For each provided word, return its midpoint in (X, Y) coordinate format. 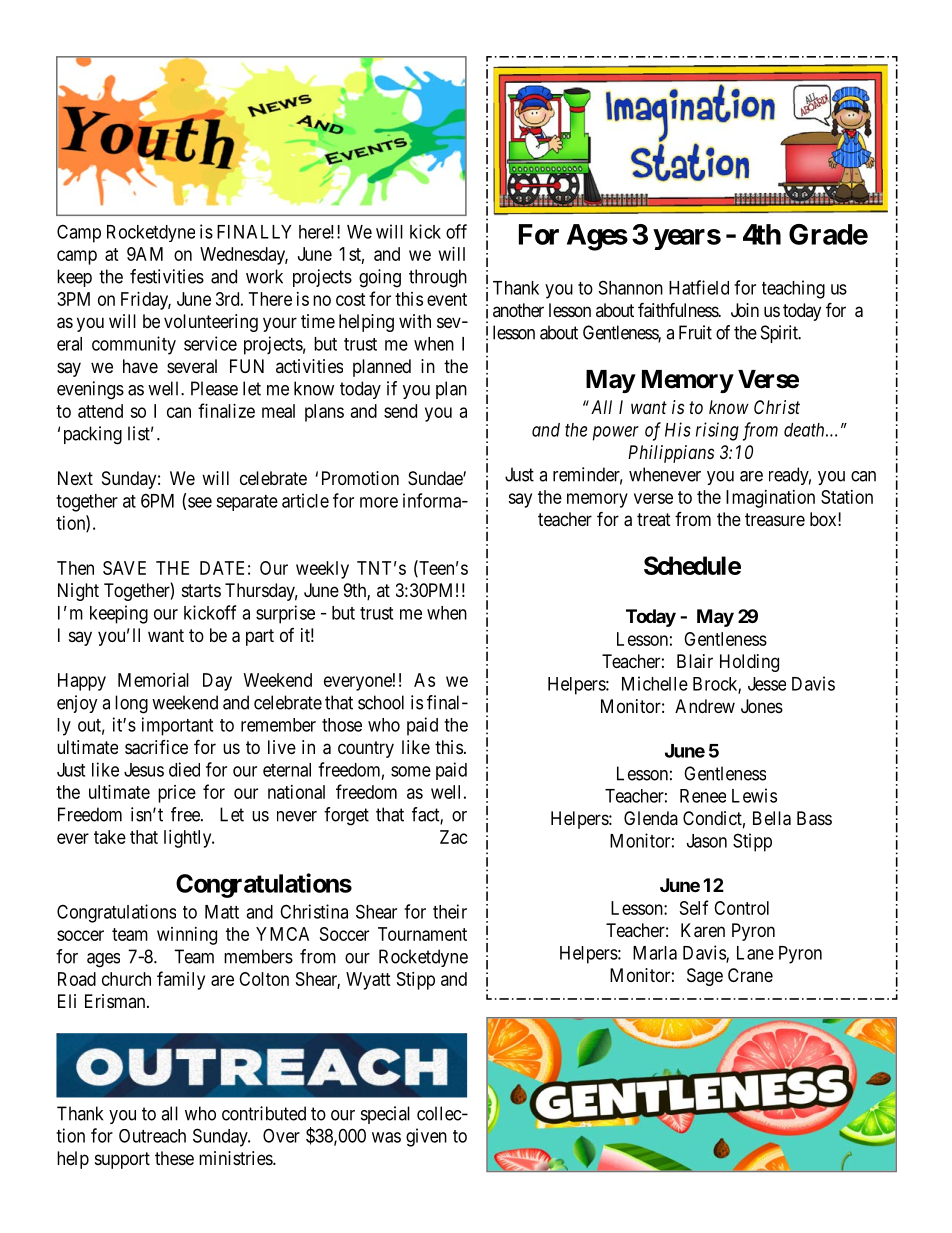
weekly (322, 570)
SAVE (124, 568)
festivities (167, 276)
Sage (705, 977)
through (438, 278)
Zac (454, 837)
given (426, 1137)
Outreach (152, 1136)
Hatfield (699, 287)
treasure (775, 520)
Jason (707, 841)
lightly (189, 839)
